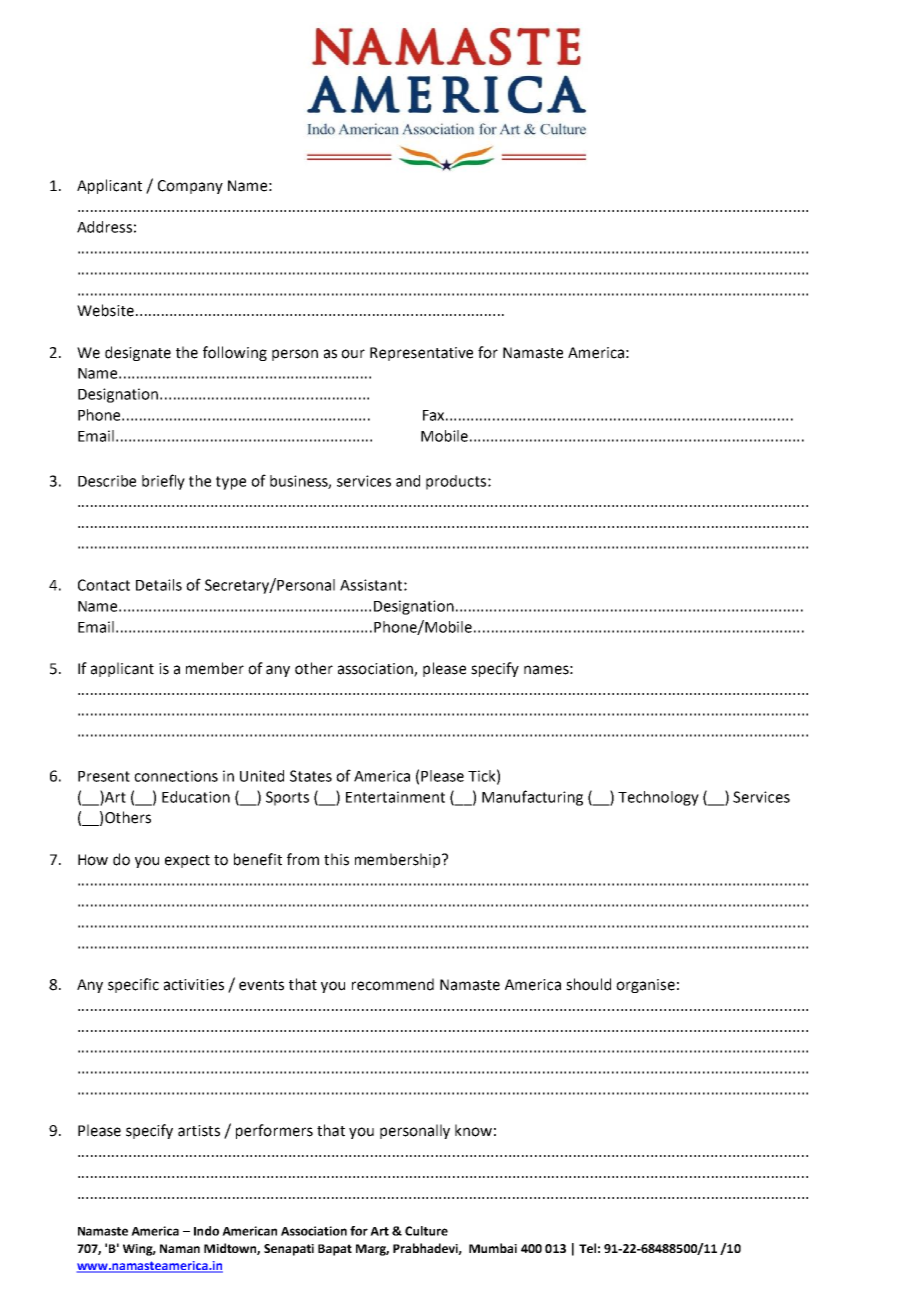  What do you see at coordinates (408, 481) in the image?
I see `and` at bounding box center [408, 481].
